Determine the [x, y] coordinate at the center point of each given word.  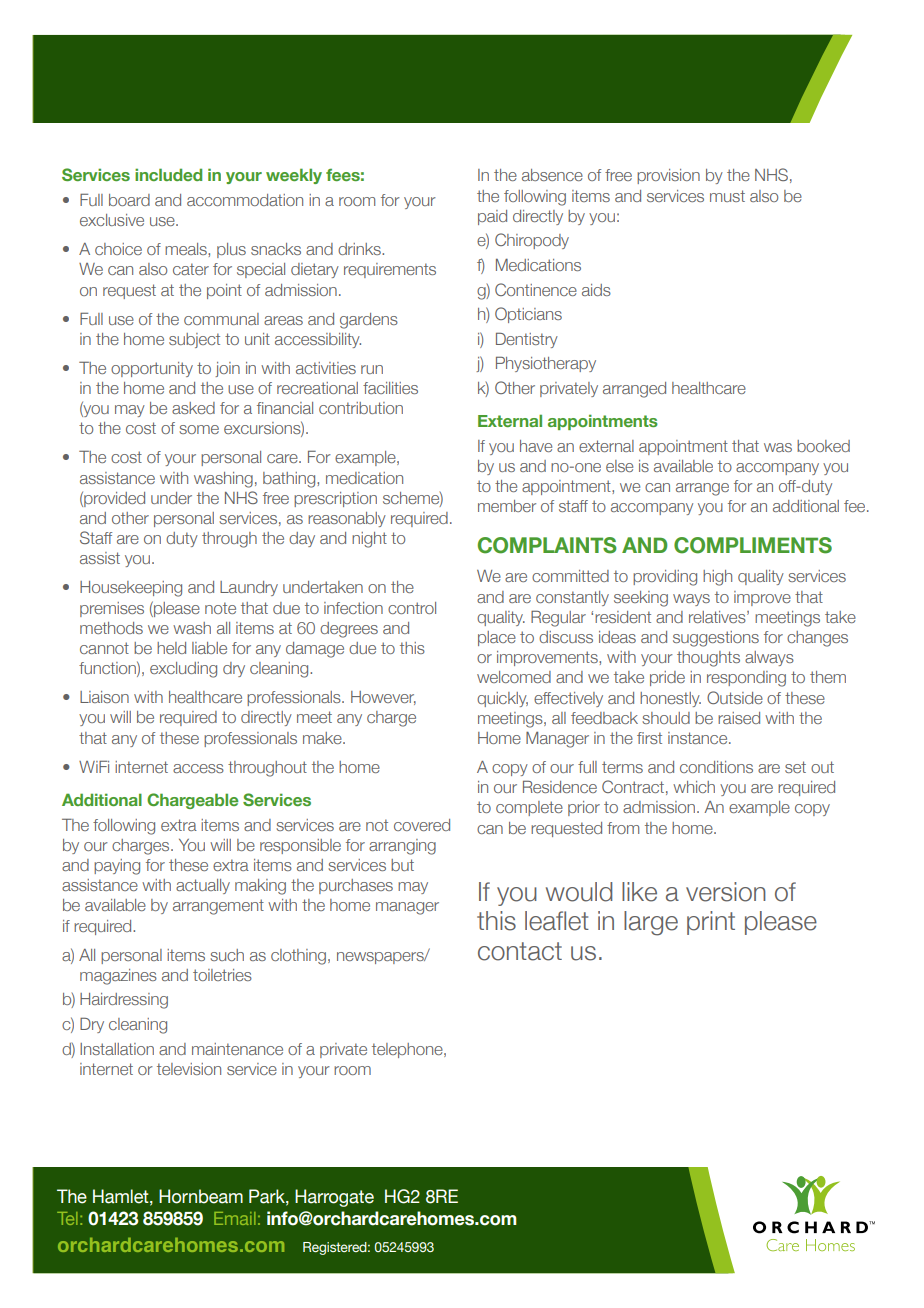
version [726, 892]
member [507, 506]
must [727, 196]
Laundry [249, 588]
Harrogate [334, 1198]
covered [422, 825]
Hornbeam [201, 1196]
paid [492, 217]
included [168, 174]
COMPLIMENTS [753, 545]
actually [203, 886]
